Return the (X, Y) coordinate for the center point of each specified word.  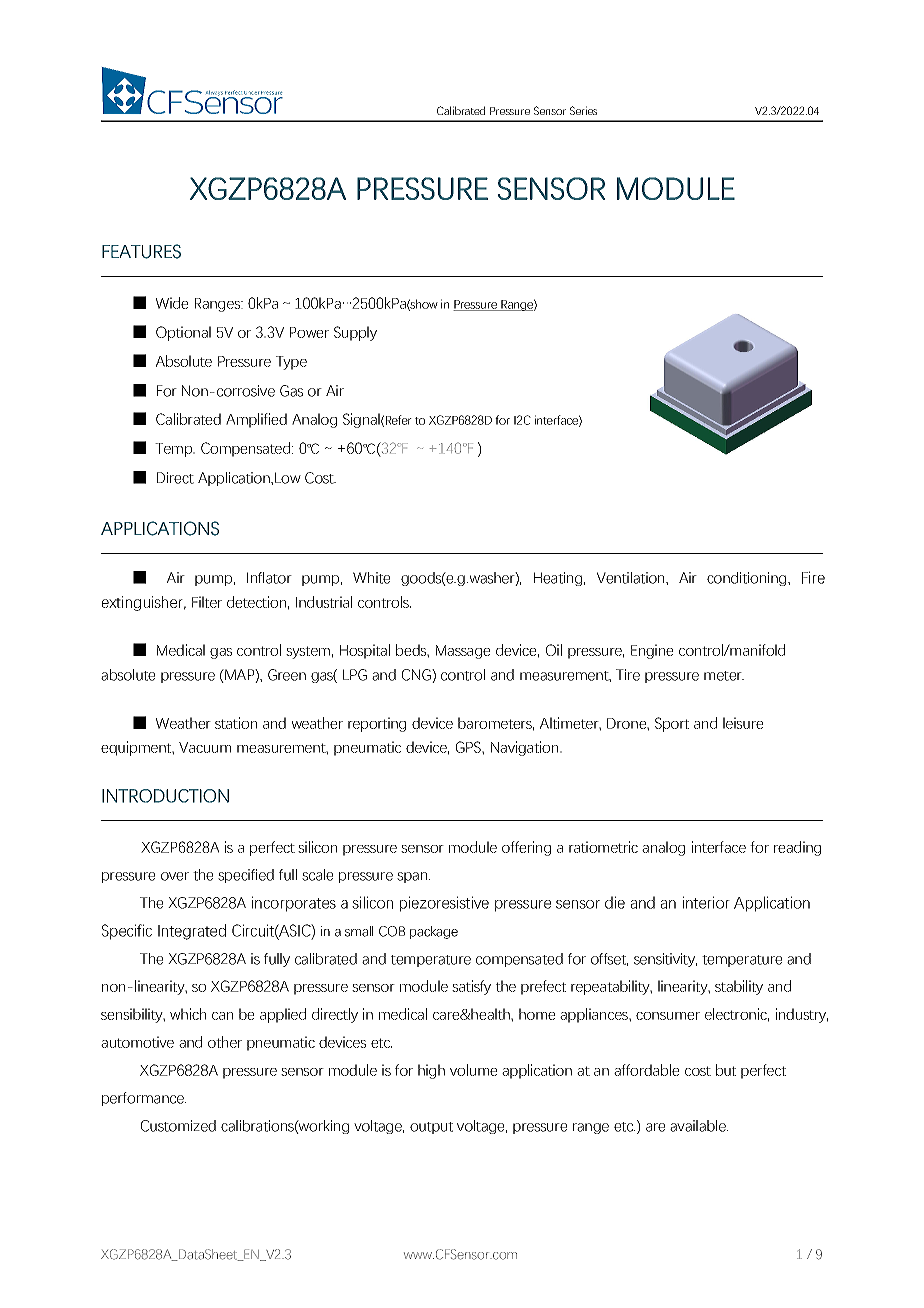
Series (583, 110)
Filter (207, 602)
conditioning (746, 579)
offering (526, 848)
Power (309, 332)
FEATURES (141, 251)
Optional (183, 333)
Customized (178, 1126)
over (175, 876)
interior (706, 902)
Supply (355, 333)
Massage (463, 652)
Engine (652, 651)
